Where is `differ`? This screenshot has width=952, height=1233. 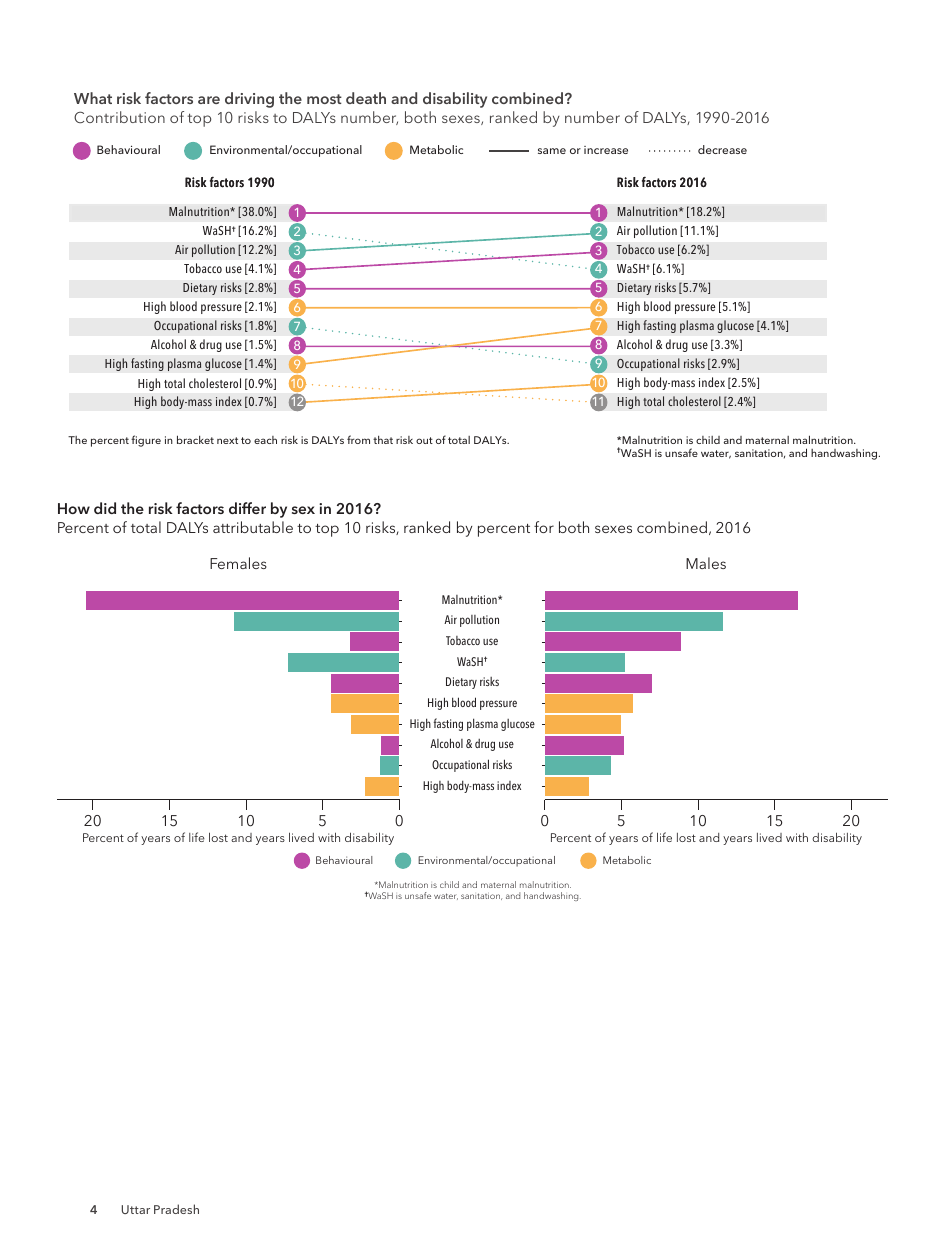
differ is located at coordinates (247, 508).
